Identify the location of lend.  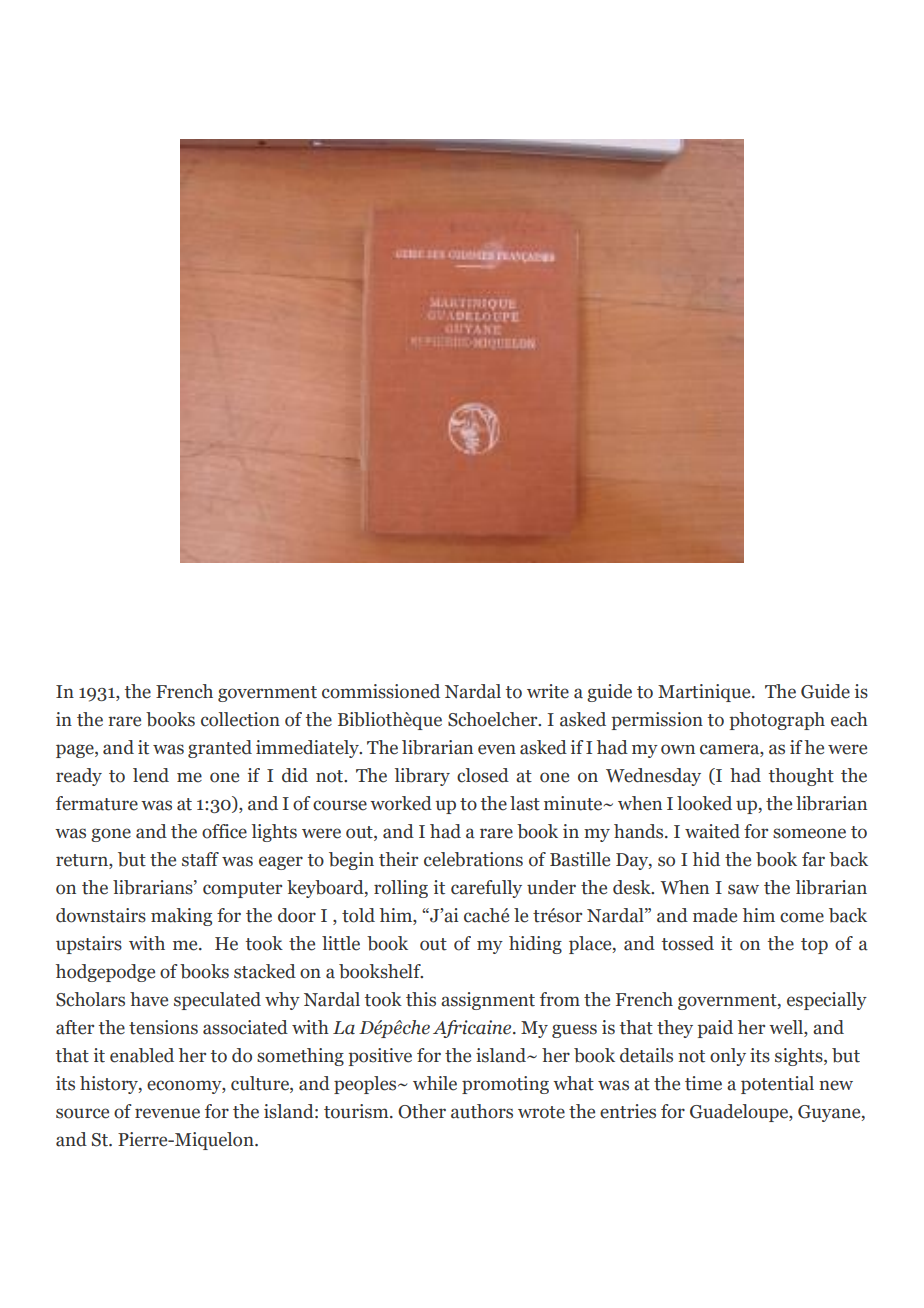
(151, 775).
